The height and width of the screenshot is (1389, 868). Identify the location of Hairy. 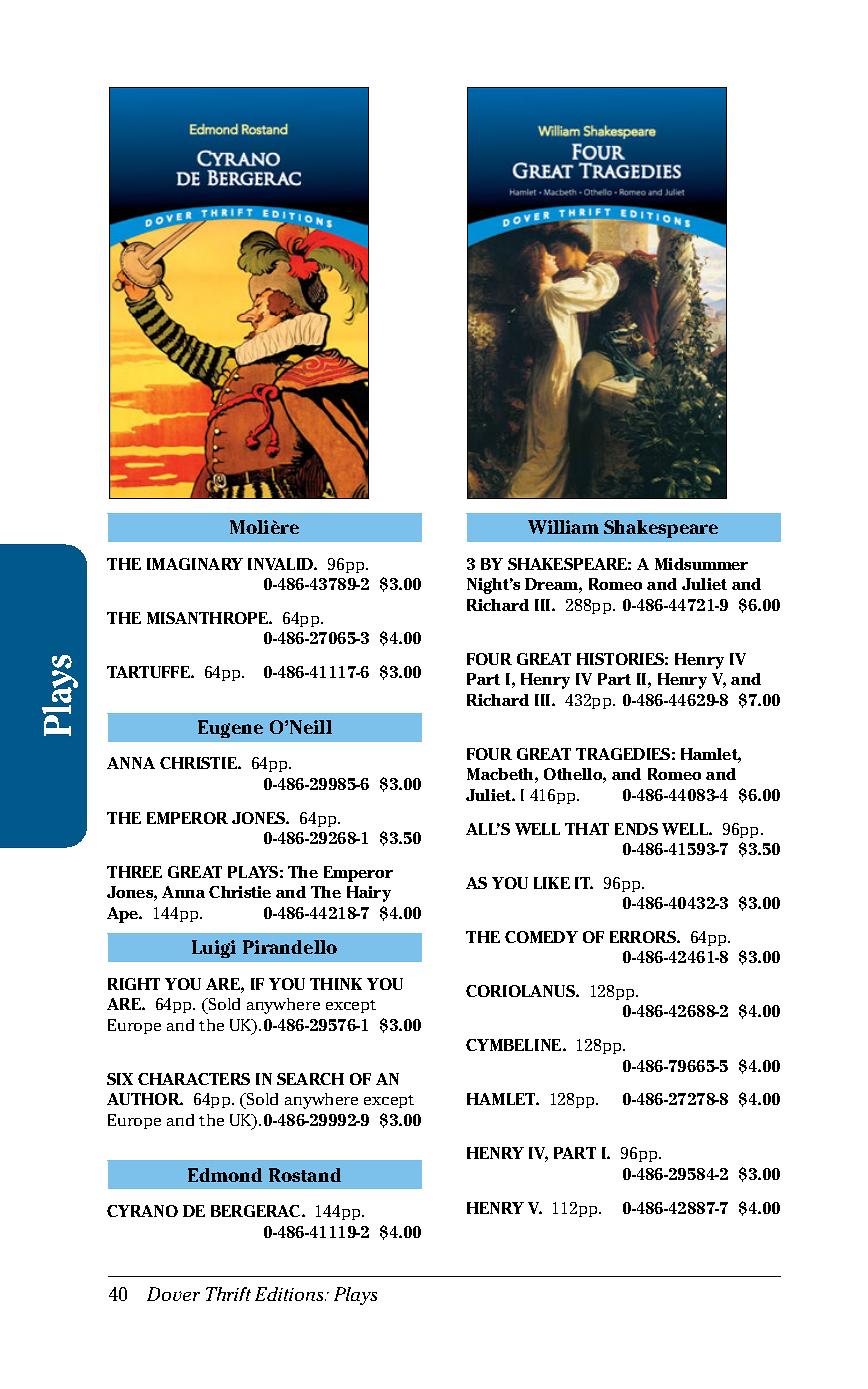
(369, 894).
